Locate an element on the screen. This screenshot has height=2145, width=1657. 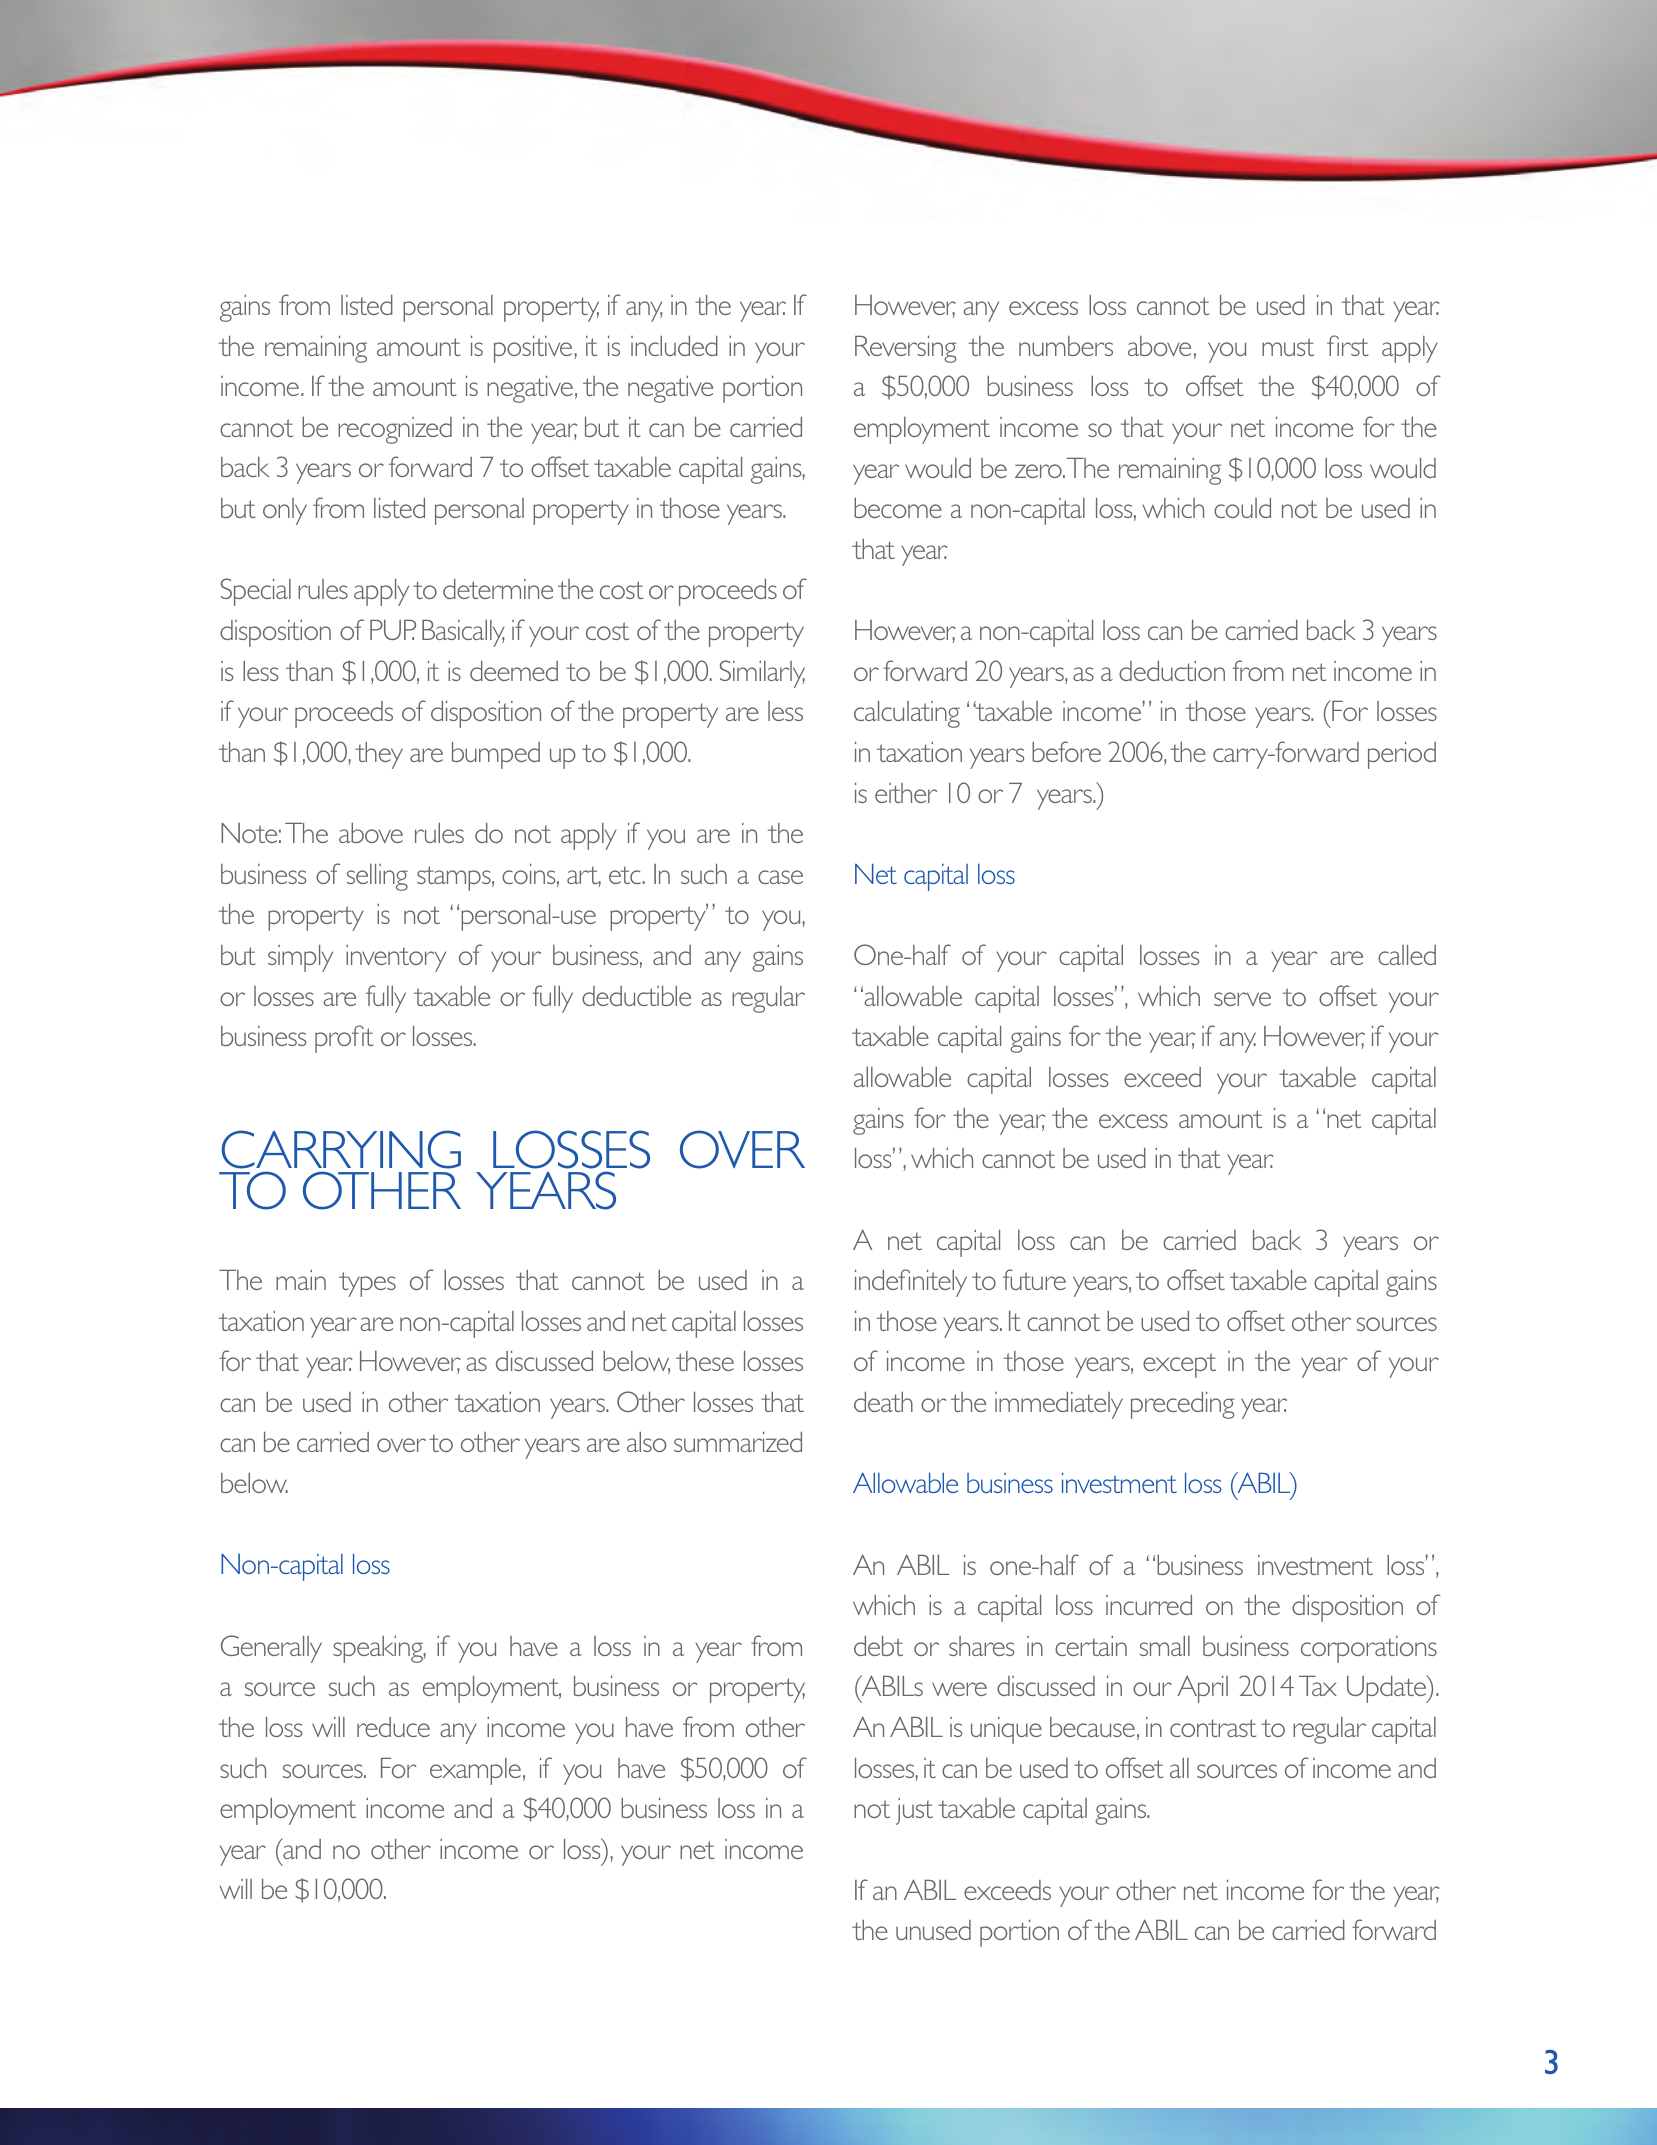
except is located at coordinates (1179, 1365).
